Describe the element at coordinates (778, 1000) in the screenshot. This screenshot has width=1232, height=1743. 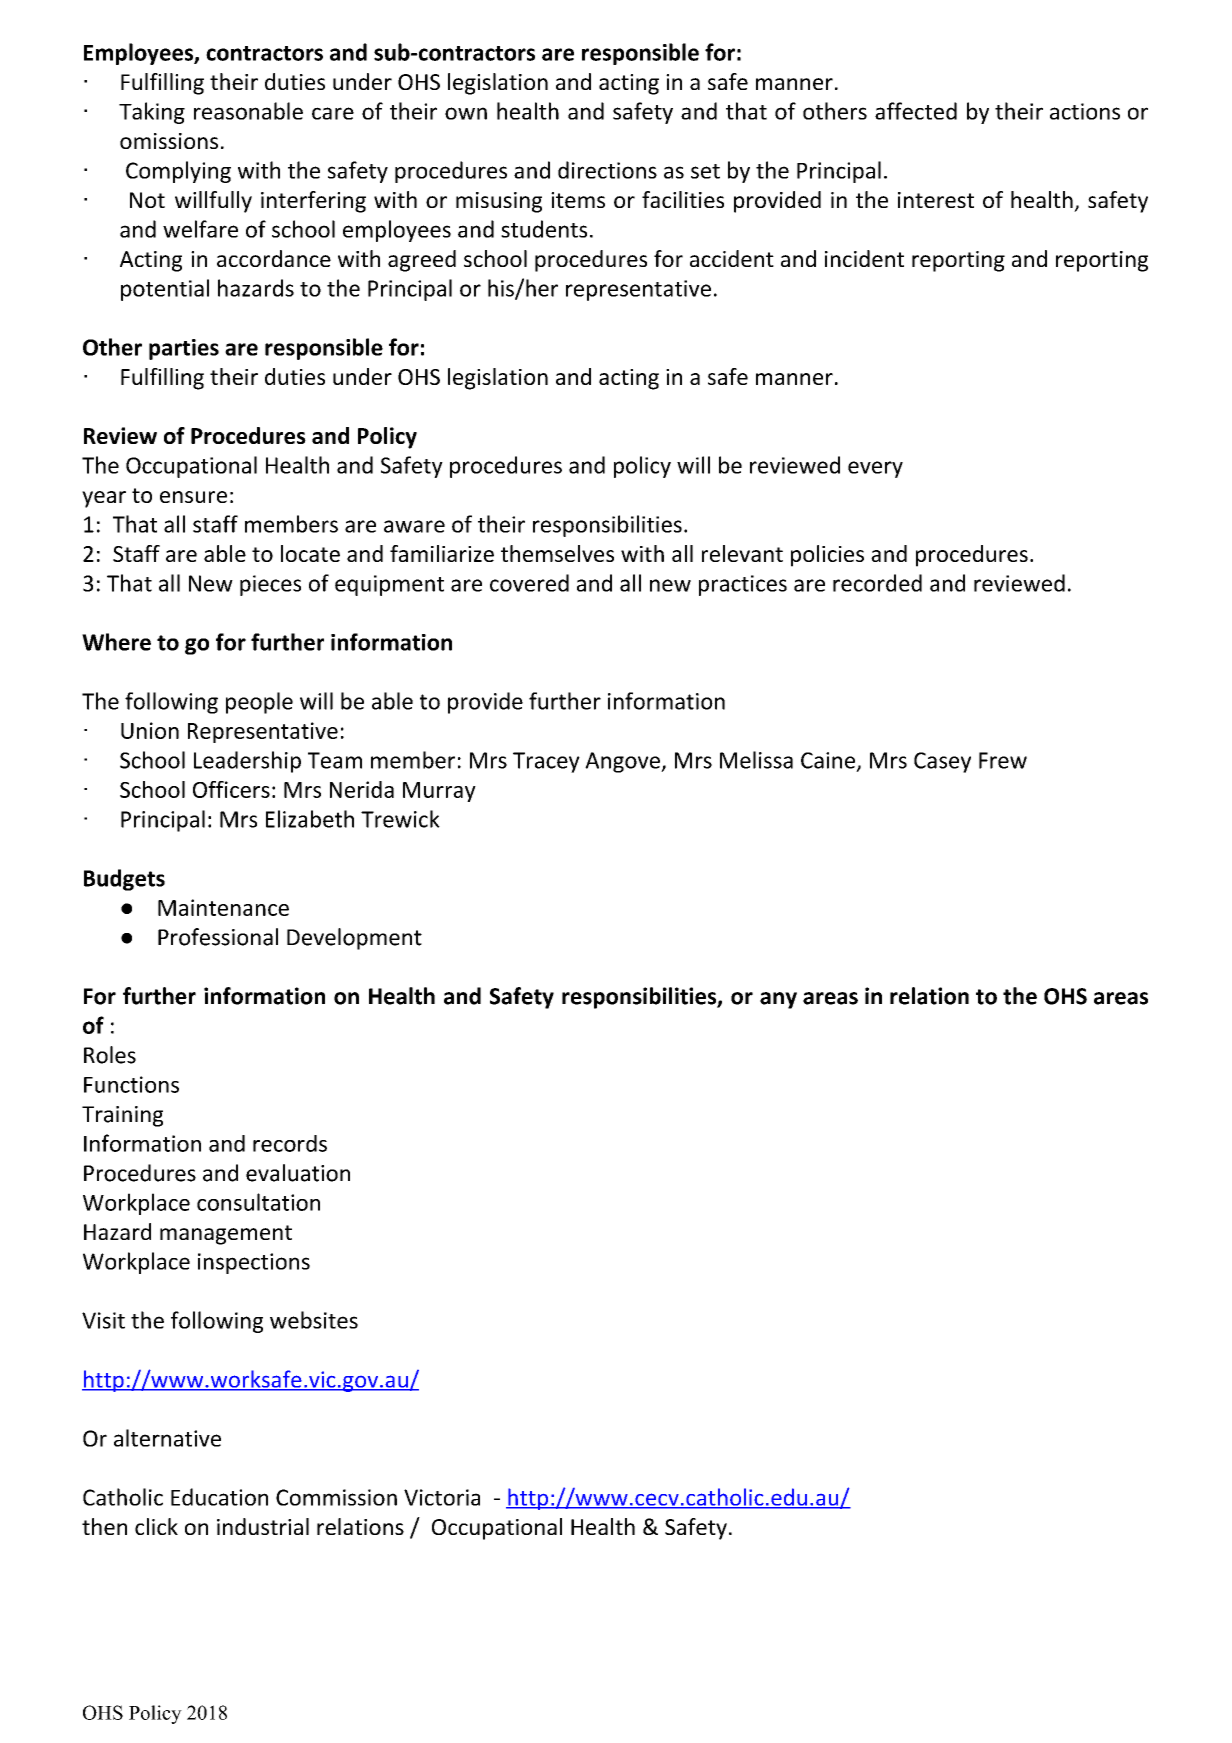
I see `any` at that location.
